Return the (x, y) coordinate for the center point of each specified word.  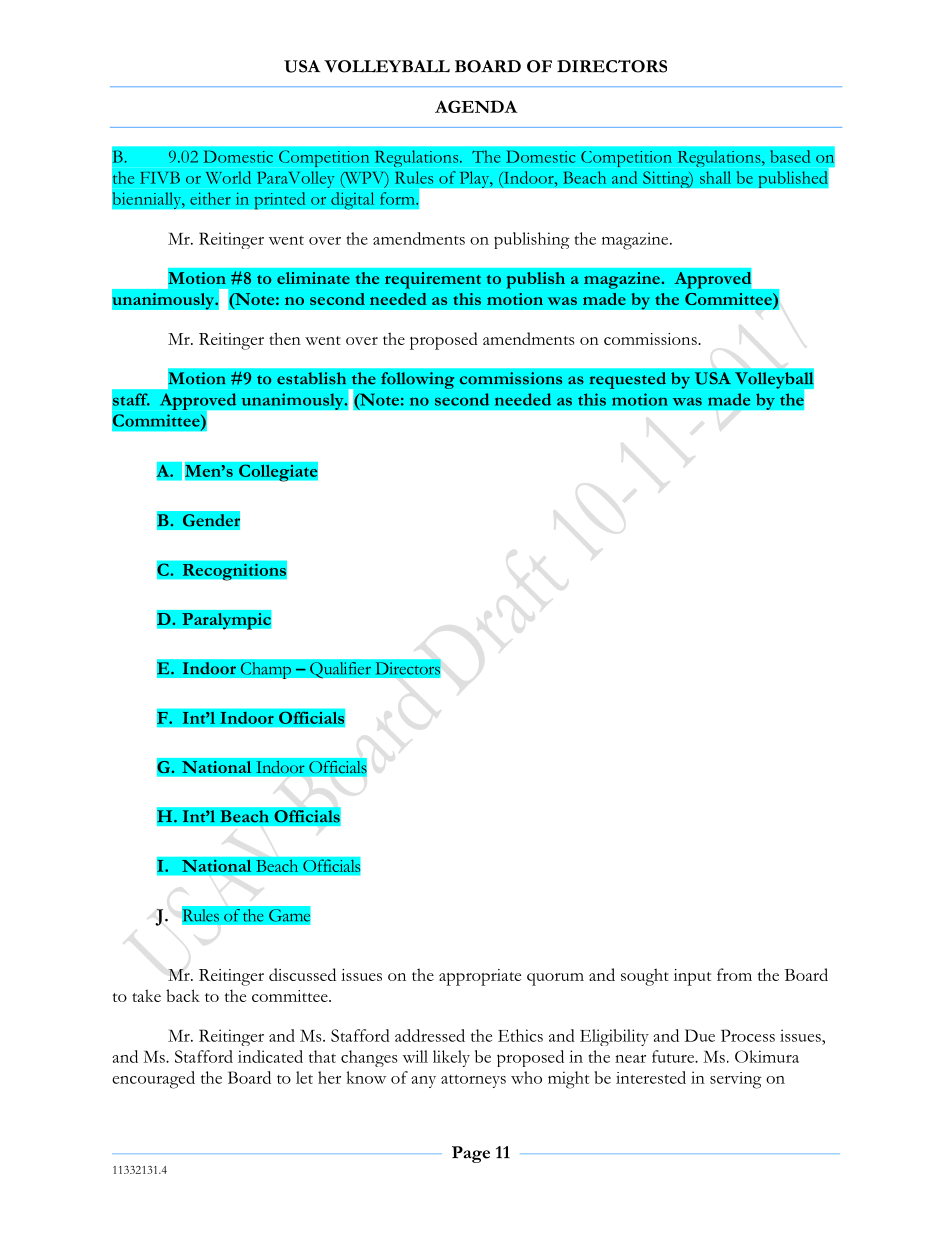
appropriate (480, 977)
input (692, 977)
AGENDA (476, 106)
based (790, 156)
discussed (302, 974)
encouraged (153, 1080)
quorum (555, 979)
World (228, 177)
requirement (433, 280)
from (734, 974)
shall (715, 177)
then (285, 338)
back (183, 995)
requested (628, 380)
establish (311, 378)
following (417, 380)
